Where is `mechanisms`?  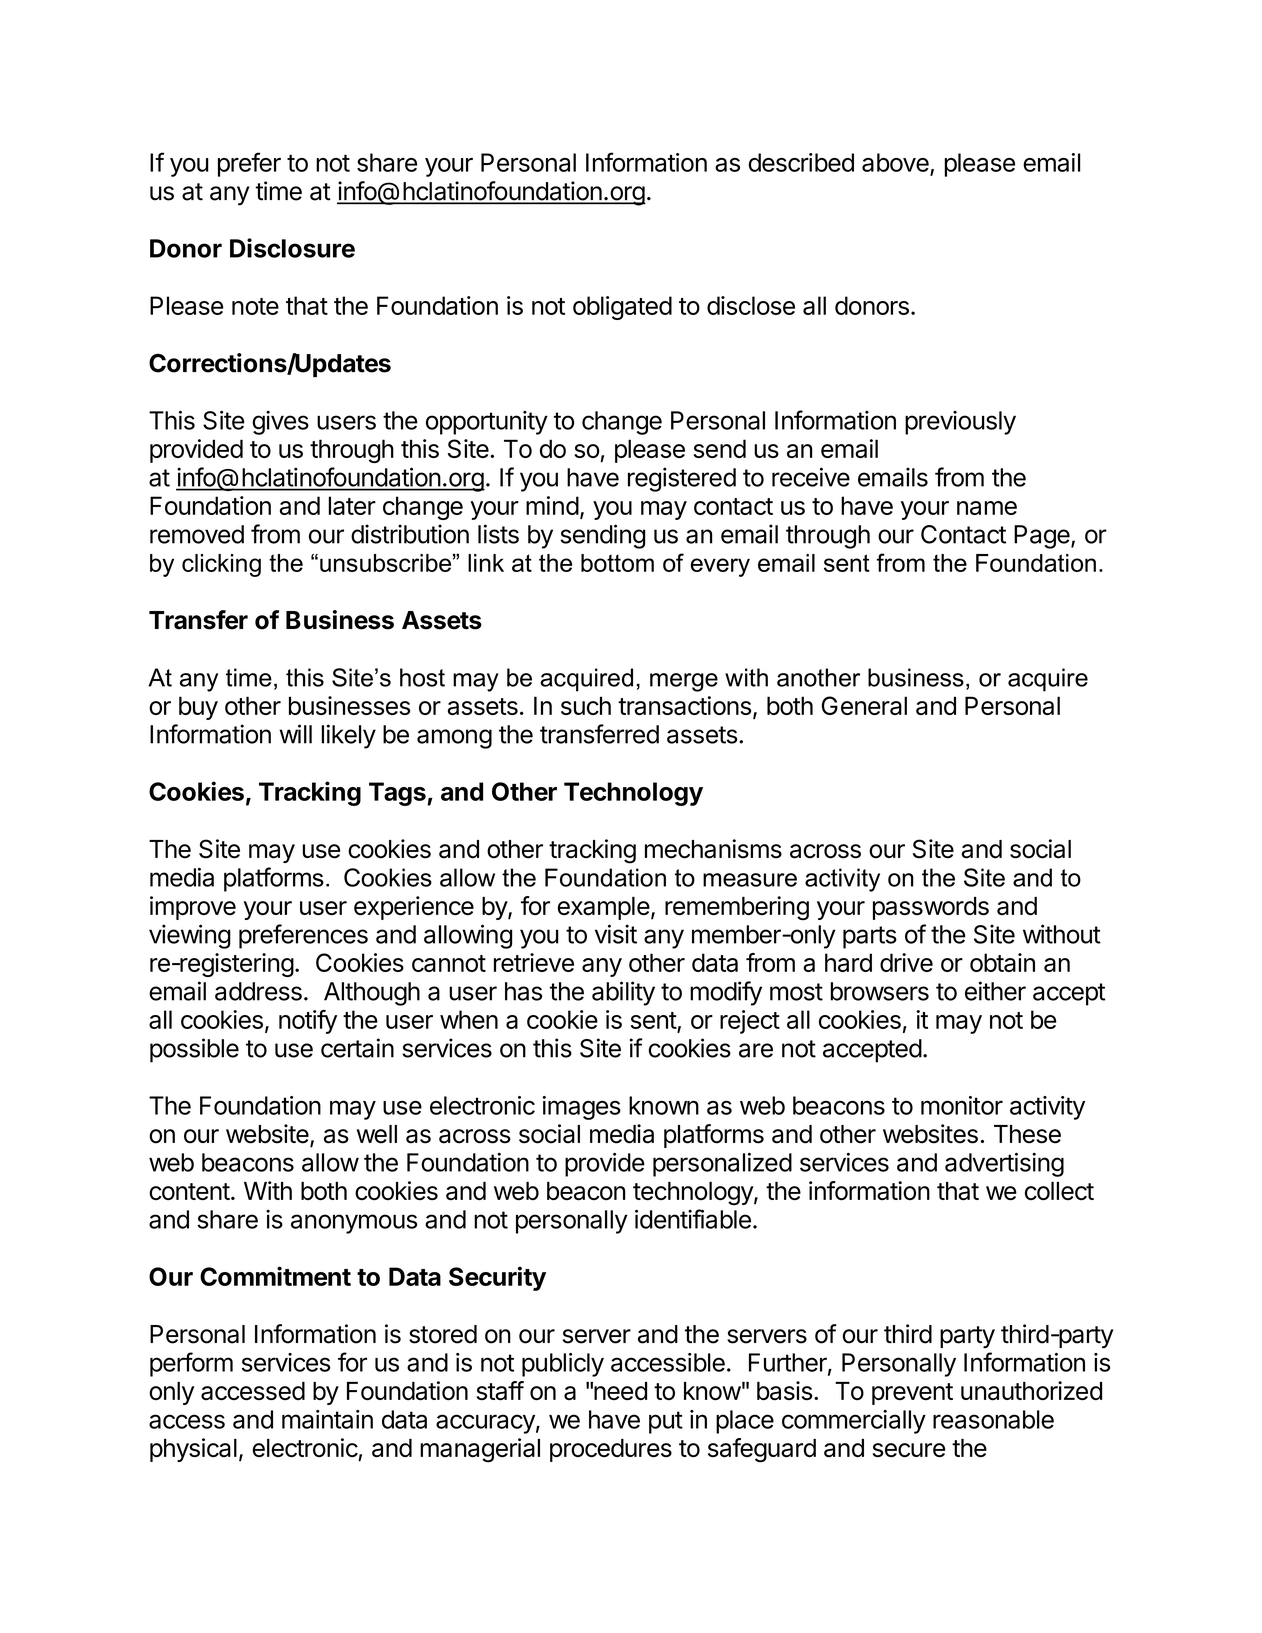
mechanisms is located at coordinates (713, 849).
